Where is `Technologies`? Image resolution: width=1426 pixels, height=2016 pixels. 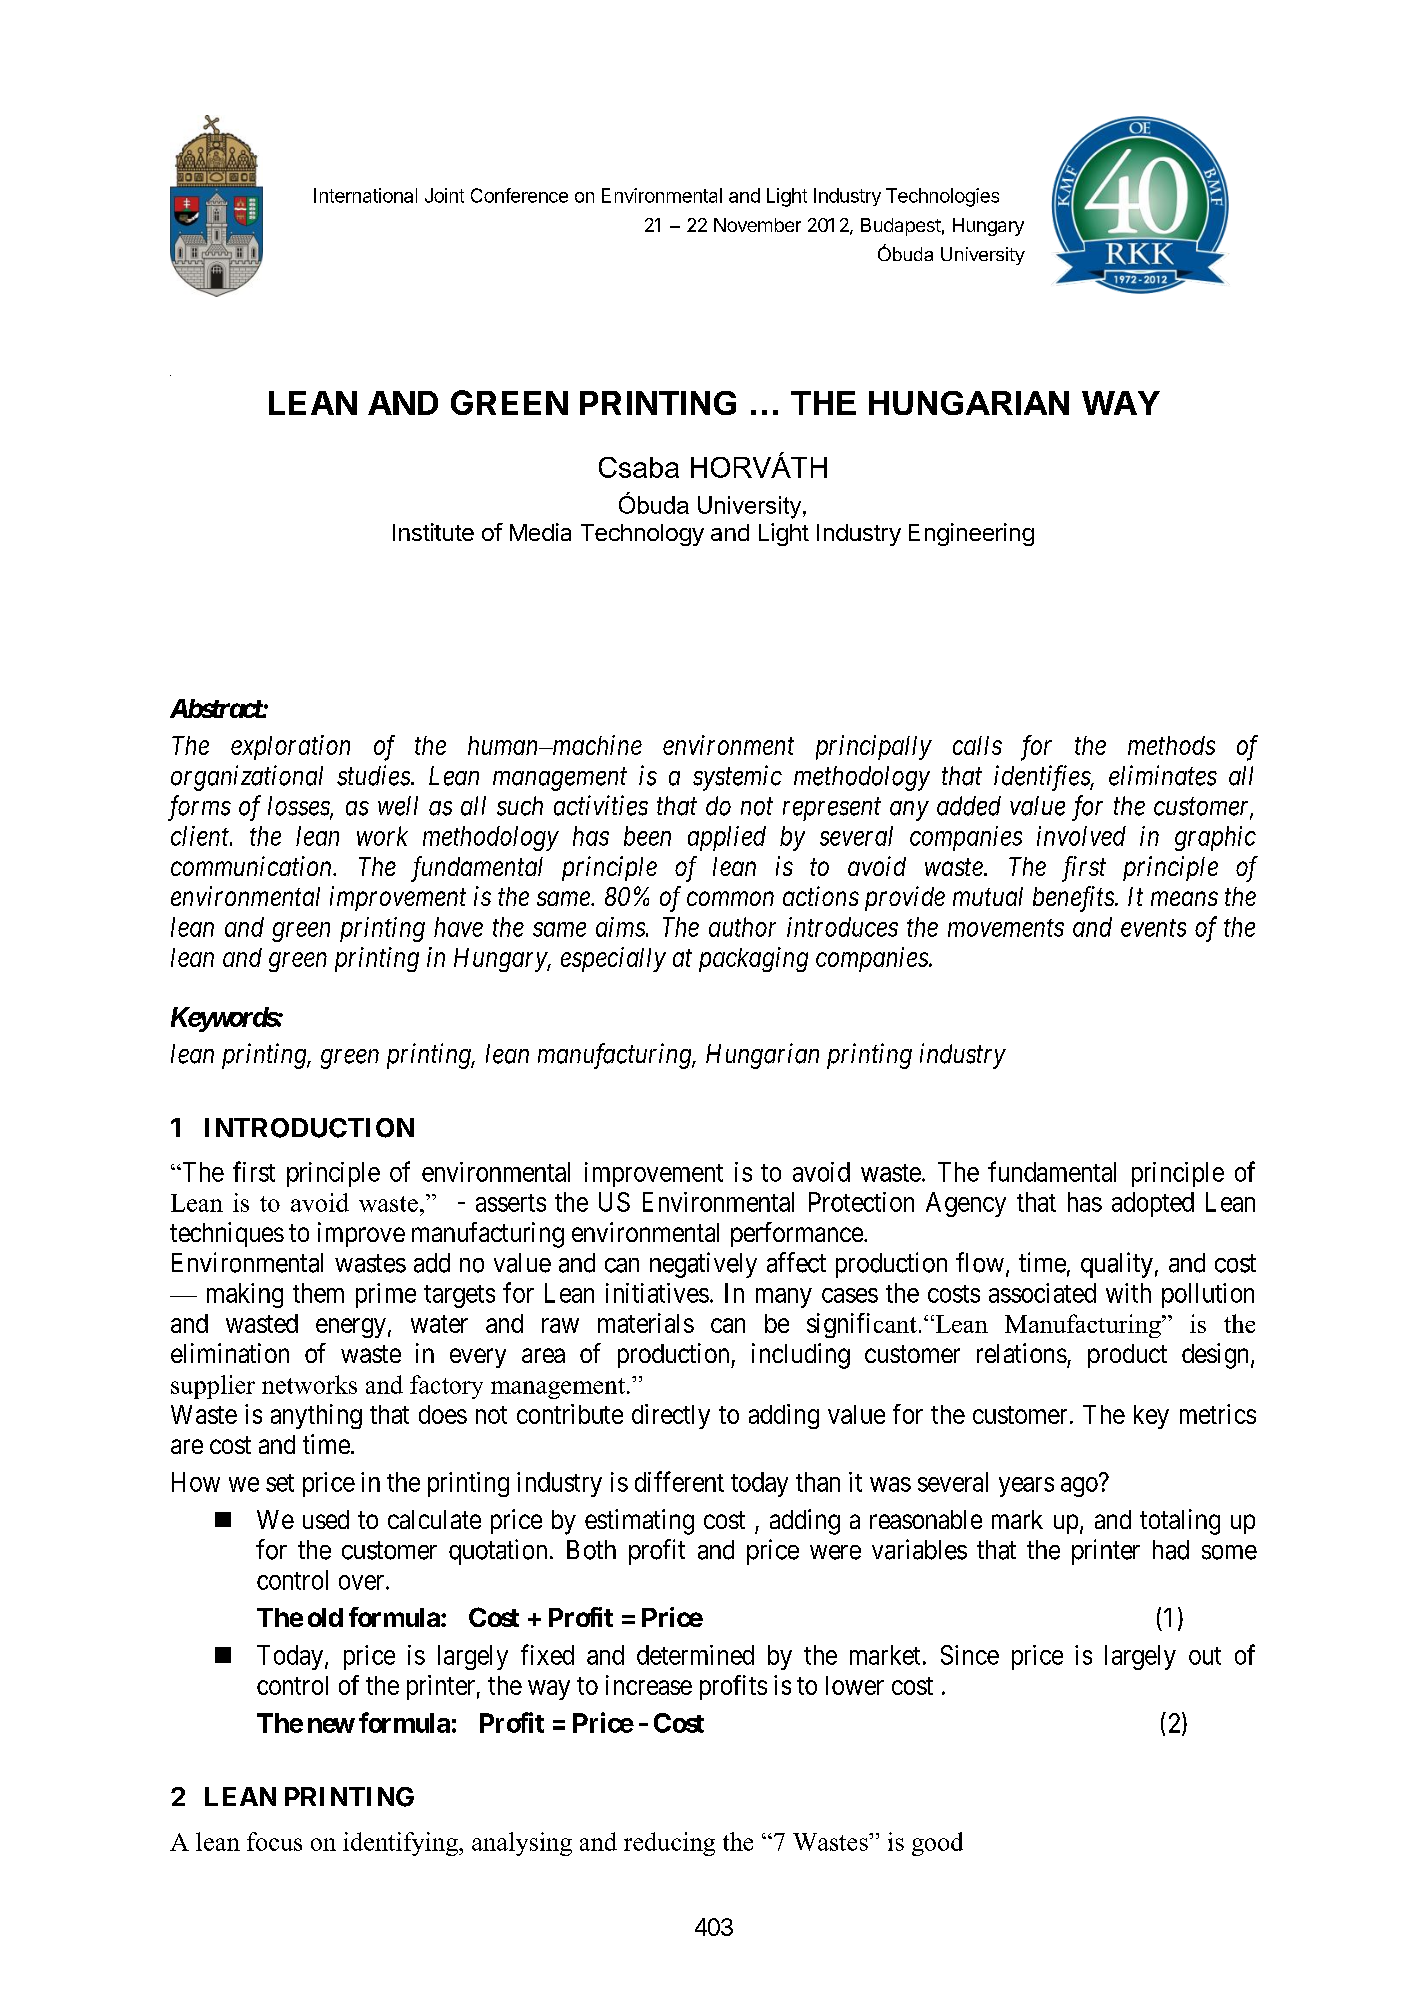
Technologies is located at coordinates (942, 197).
